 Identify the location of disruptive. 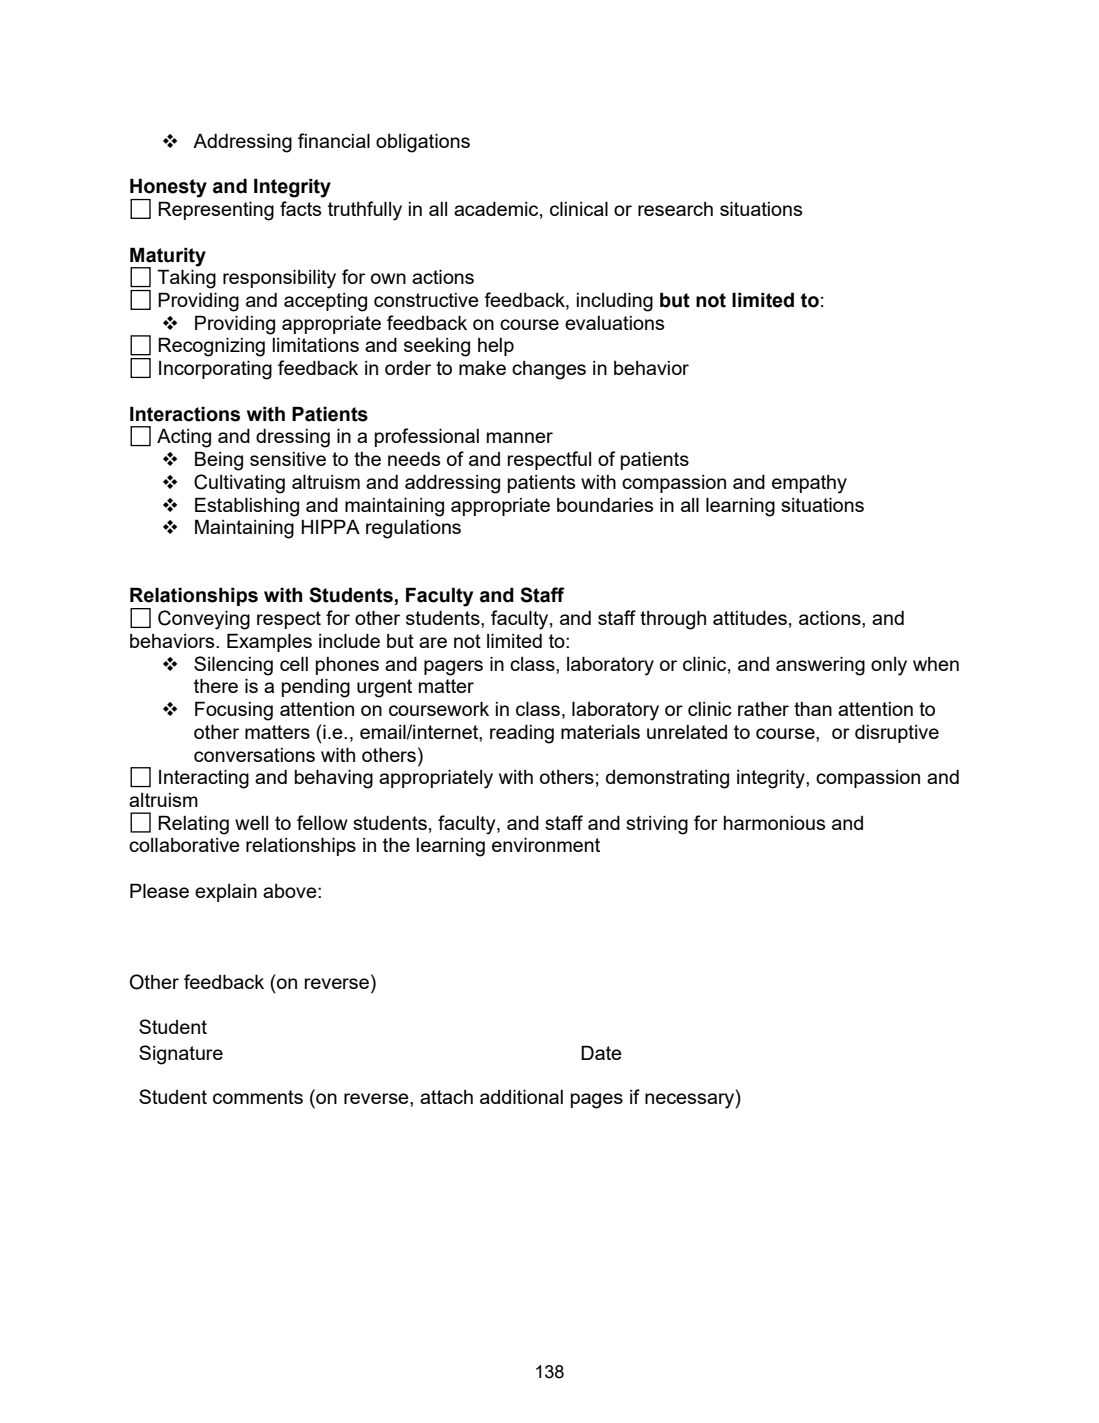
(897, 734).
